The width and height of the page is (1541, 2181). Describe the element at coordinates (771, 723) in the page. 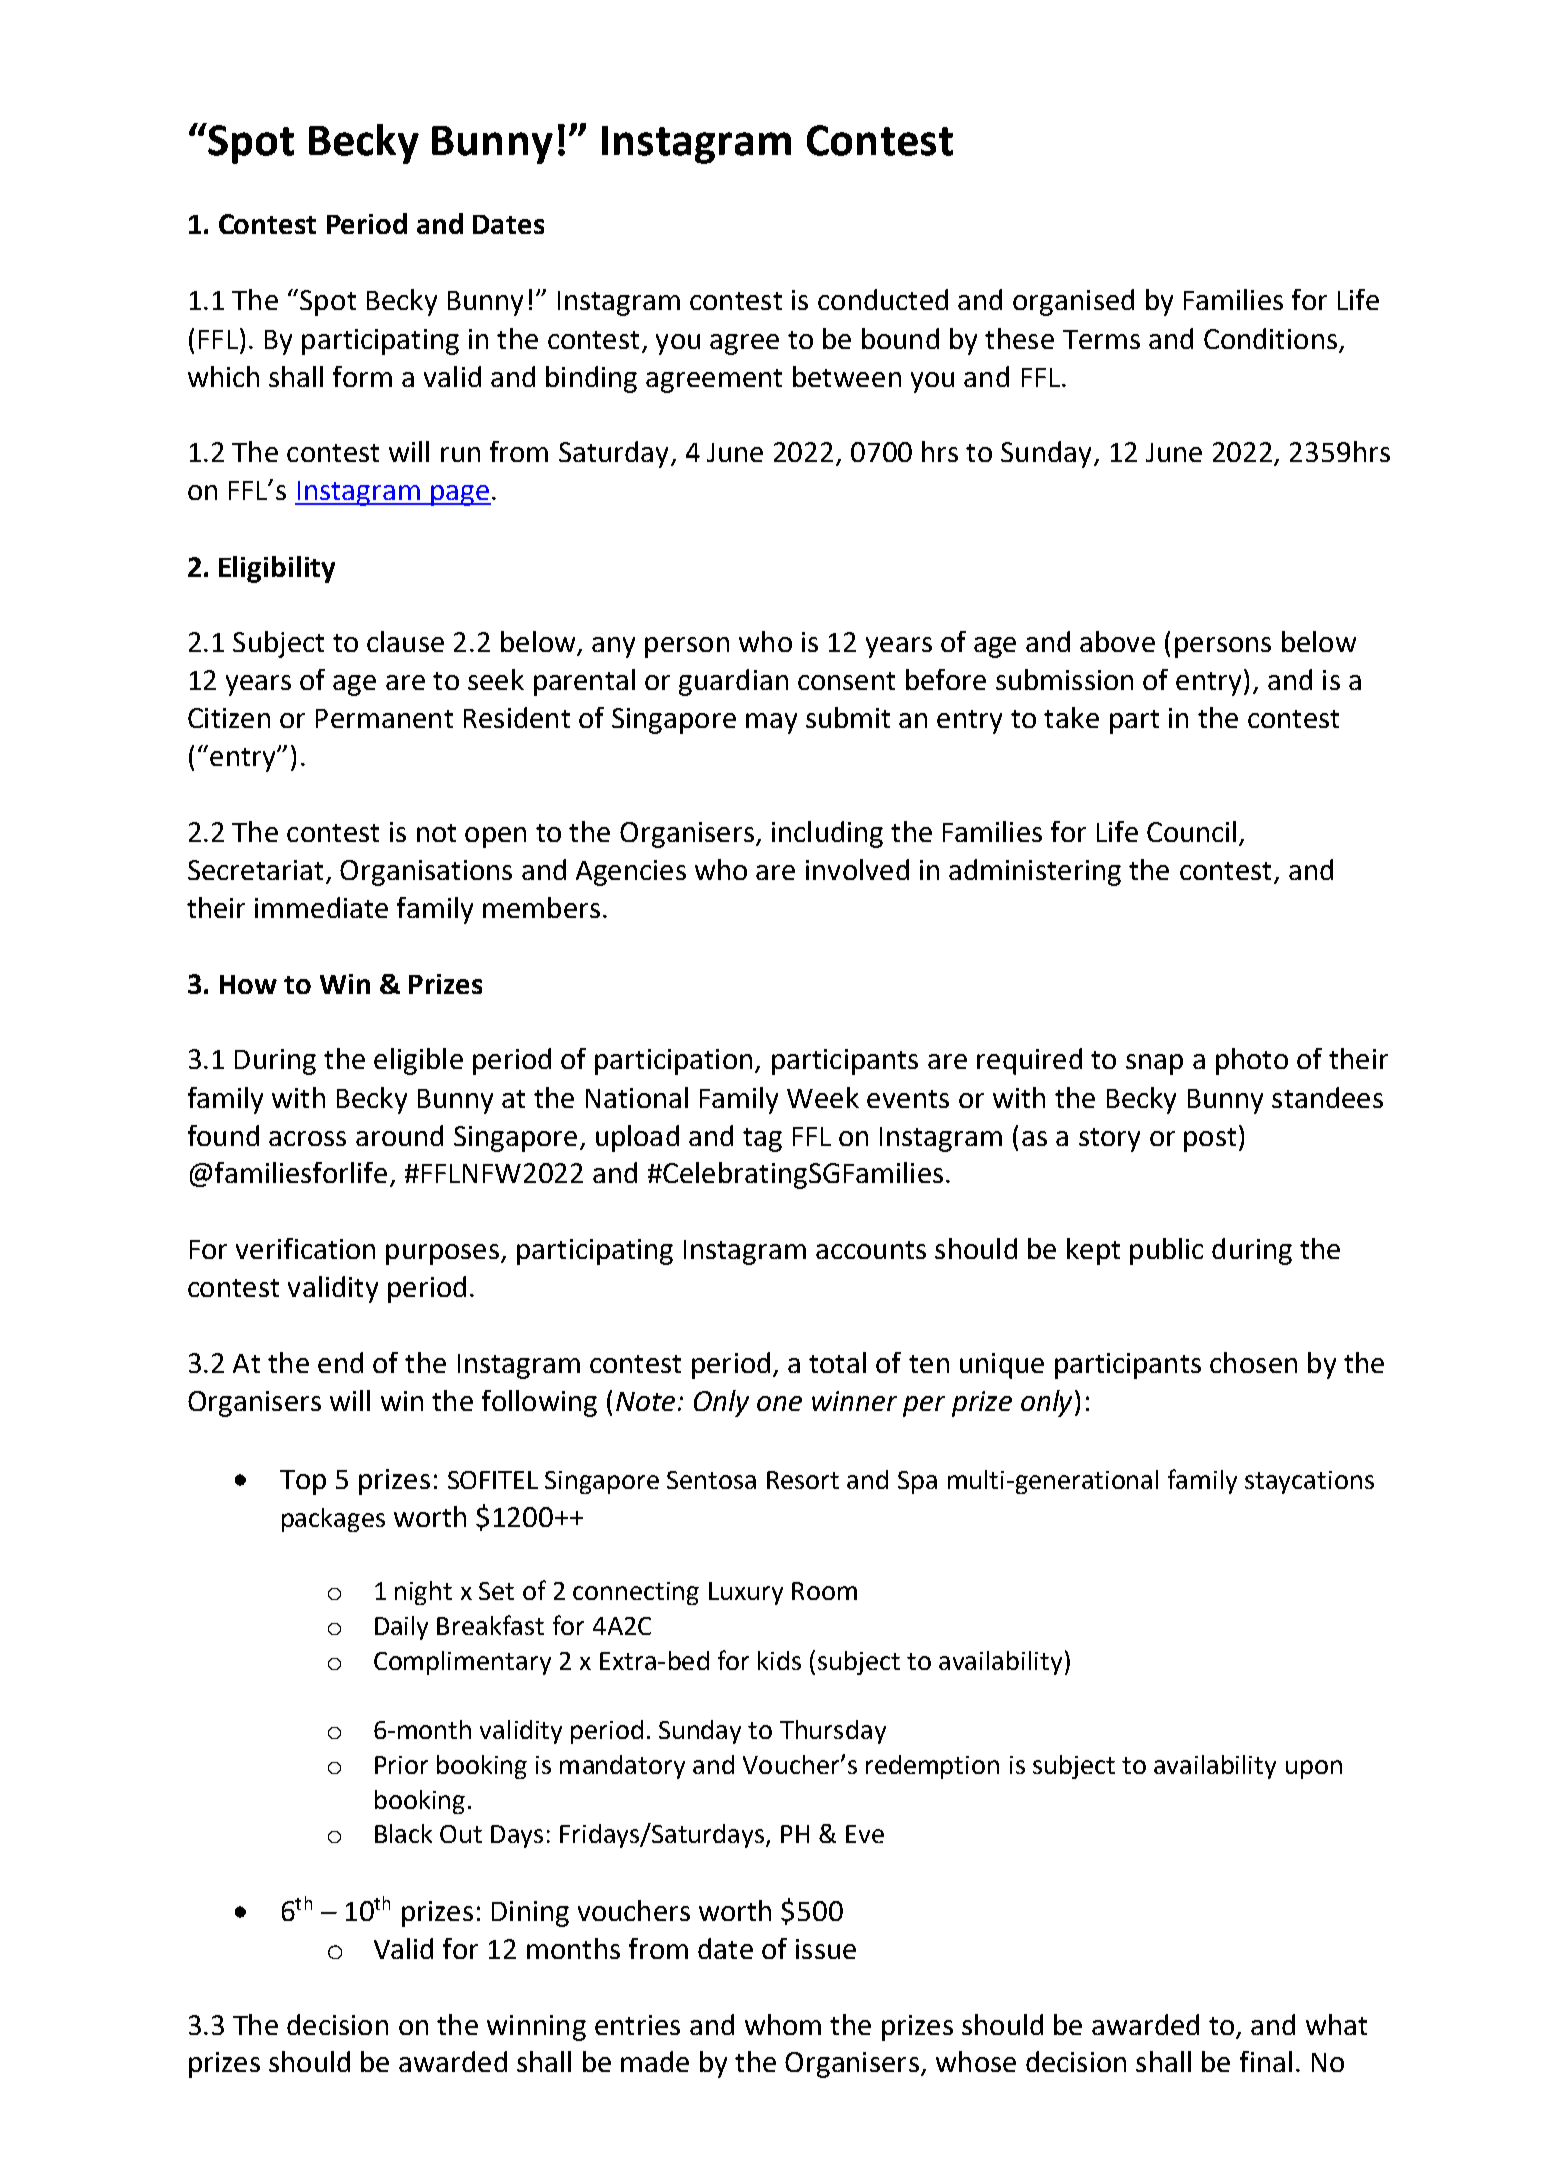

I see `may` at that location.
